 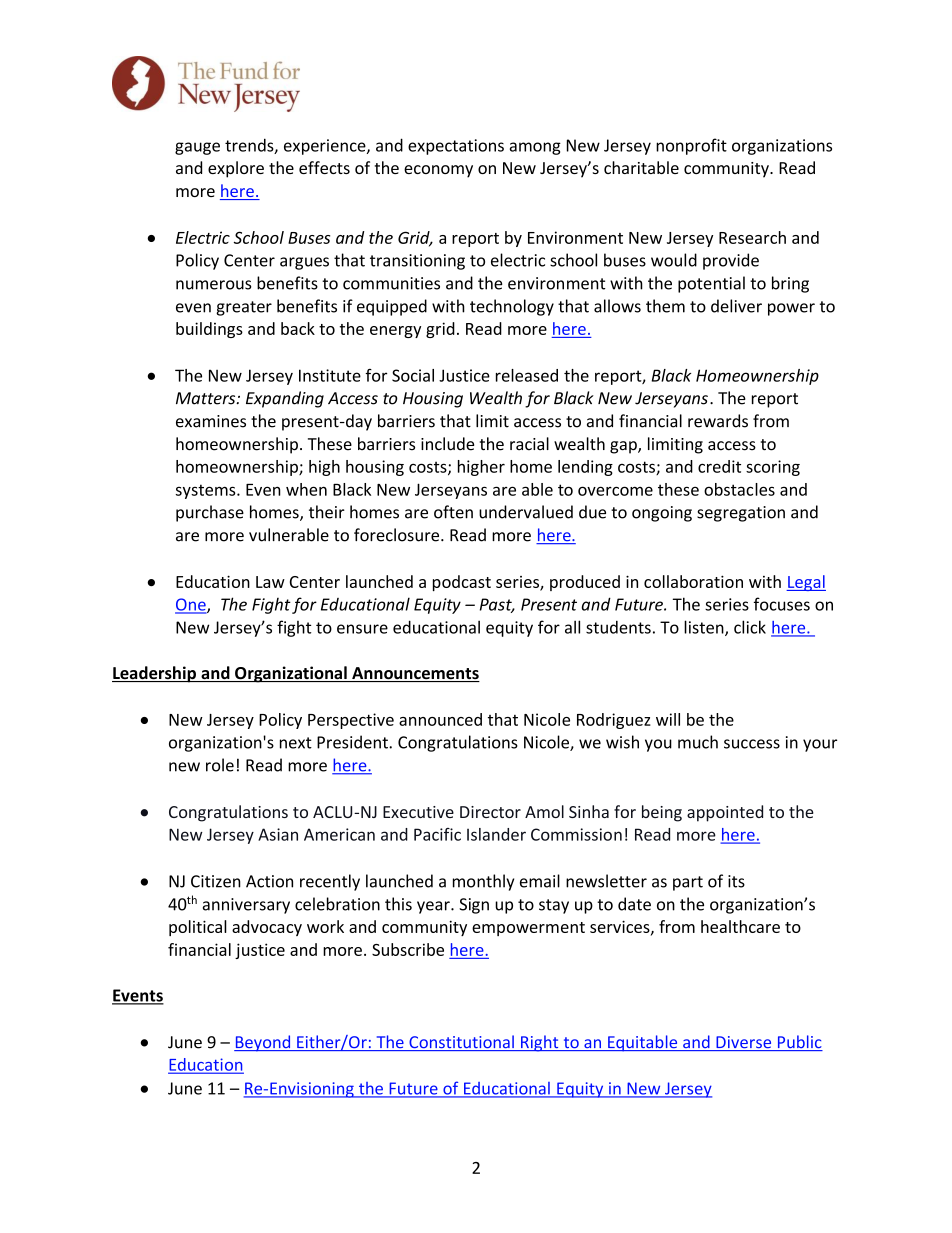 What do you see at coordinates (781, 604) in the page?
I see `focuses` at bounding box center [781, 604].
